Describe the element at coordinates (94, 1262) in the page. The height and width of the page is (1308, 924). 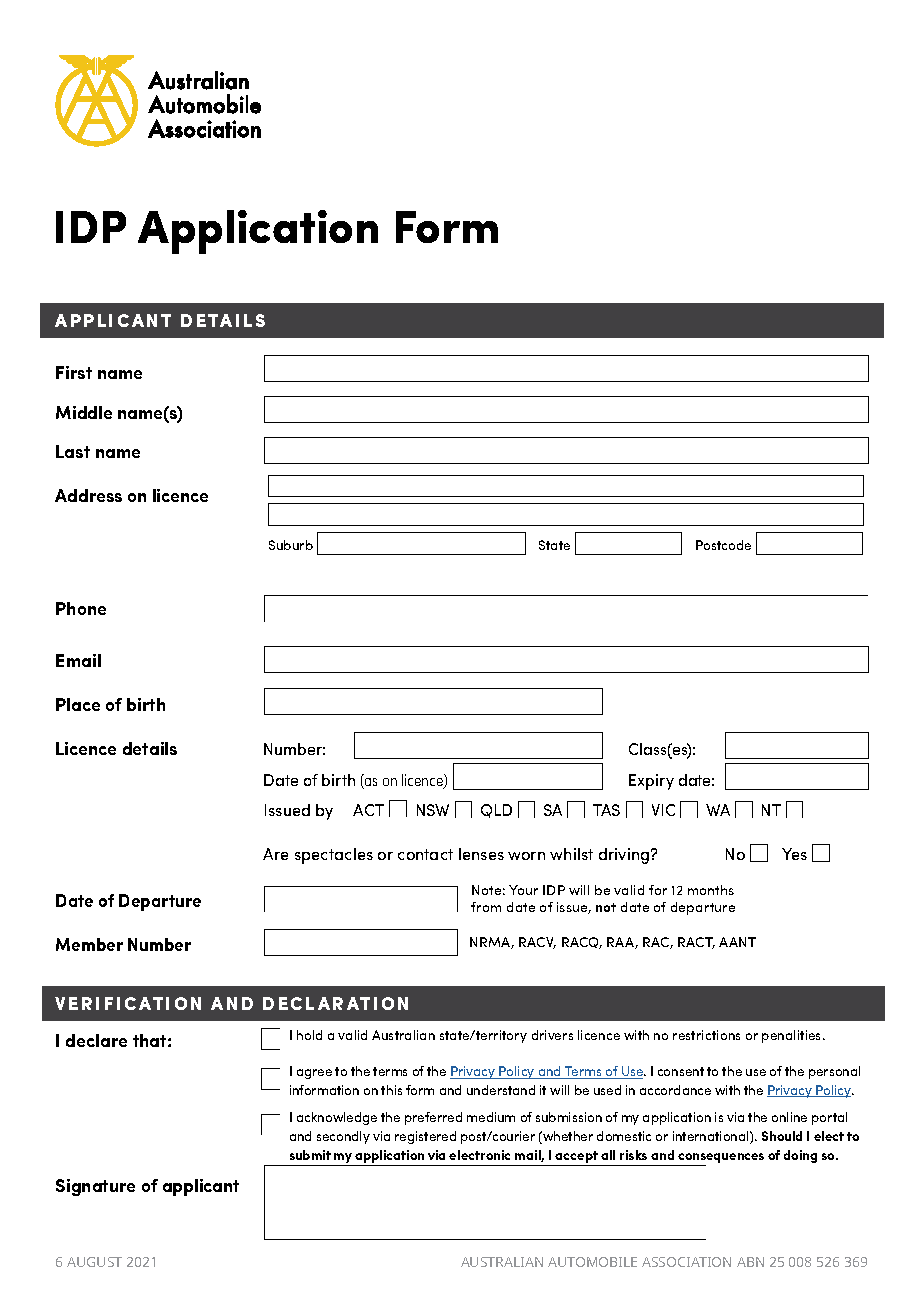
I see `AUGUST` at that location.
